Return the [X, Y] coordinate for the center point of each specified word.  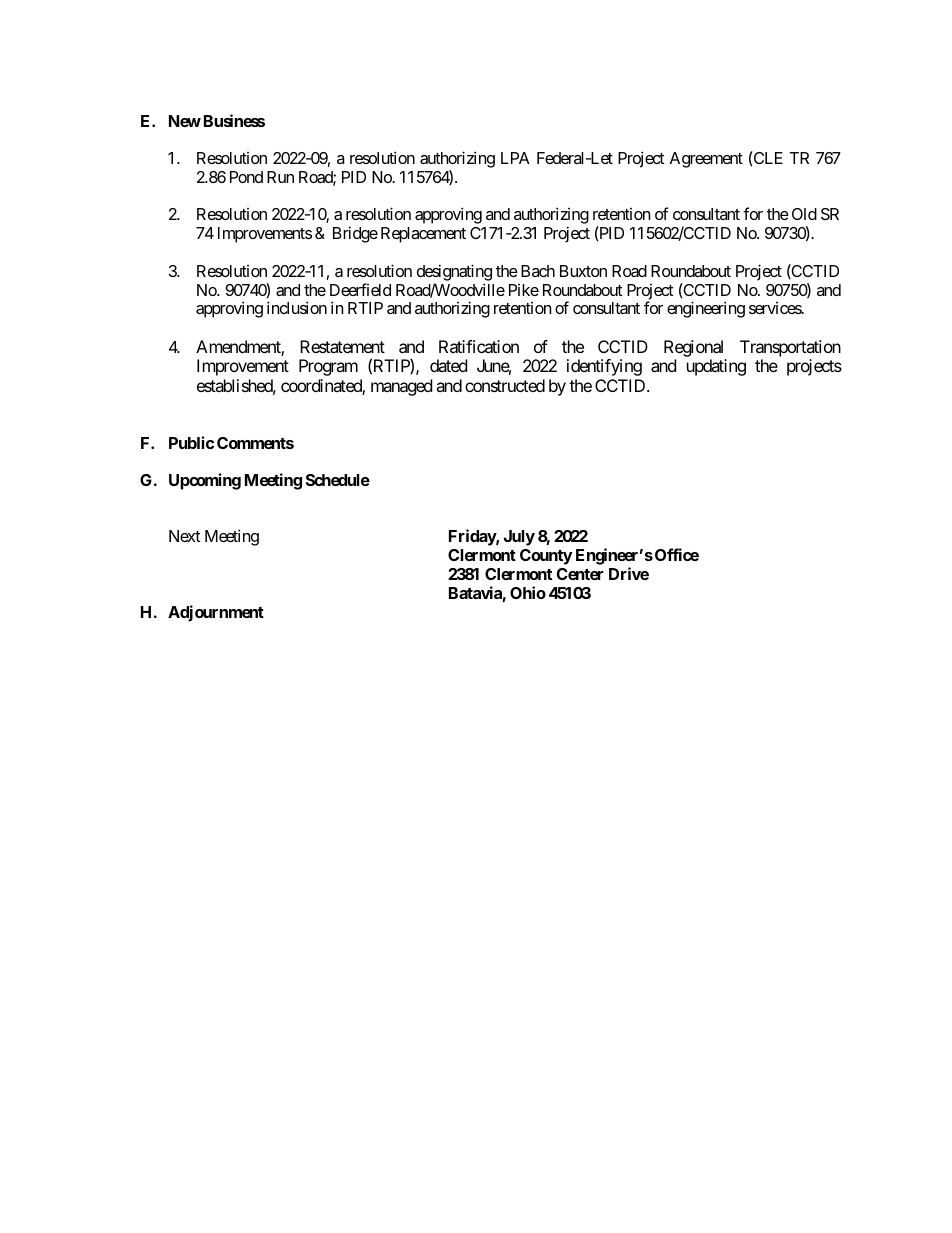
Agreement [706, 160]
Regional [693, 348]
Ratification [479, 346]
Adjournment [216, 613]
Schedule [338, 480]
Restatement [342, 346]
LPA [515, 158]
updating [716, 367]
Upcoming [205, 481]
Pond [246, 177]
